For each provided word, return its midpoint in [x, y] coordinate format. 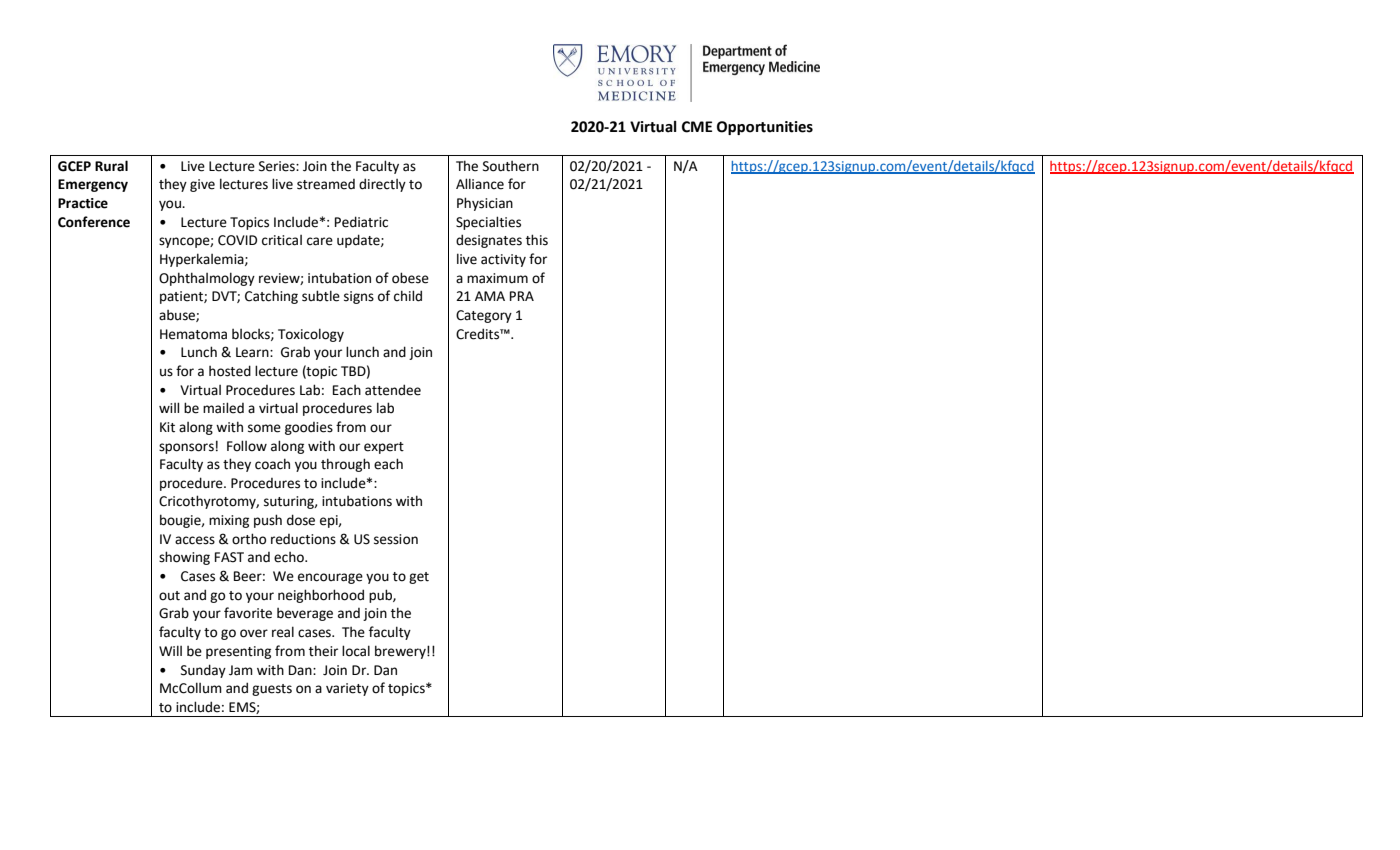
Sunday [203, 671]
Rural [111, 166]
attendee [393, 390]
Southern [511, 166]
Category [484, 316]
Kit [167, 427]
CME [697, 127]
